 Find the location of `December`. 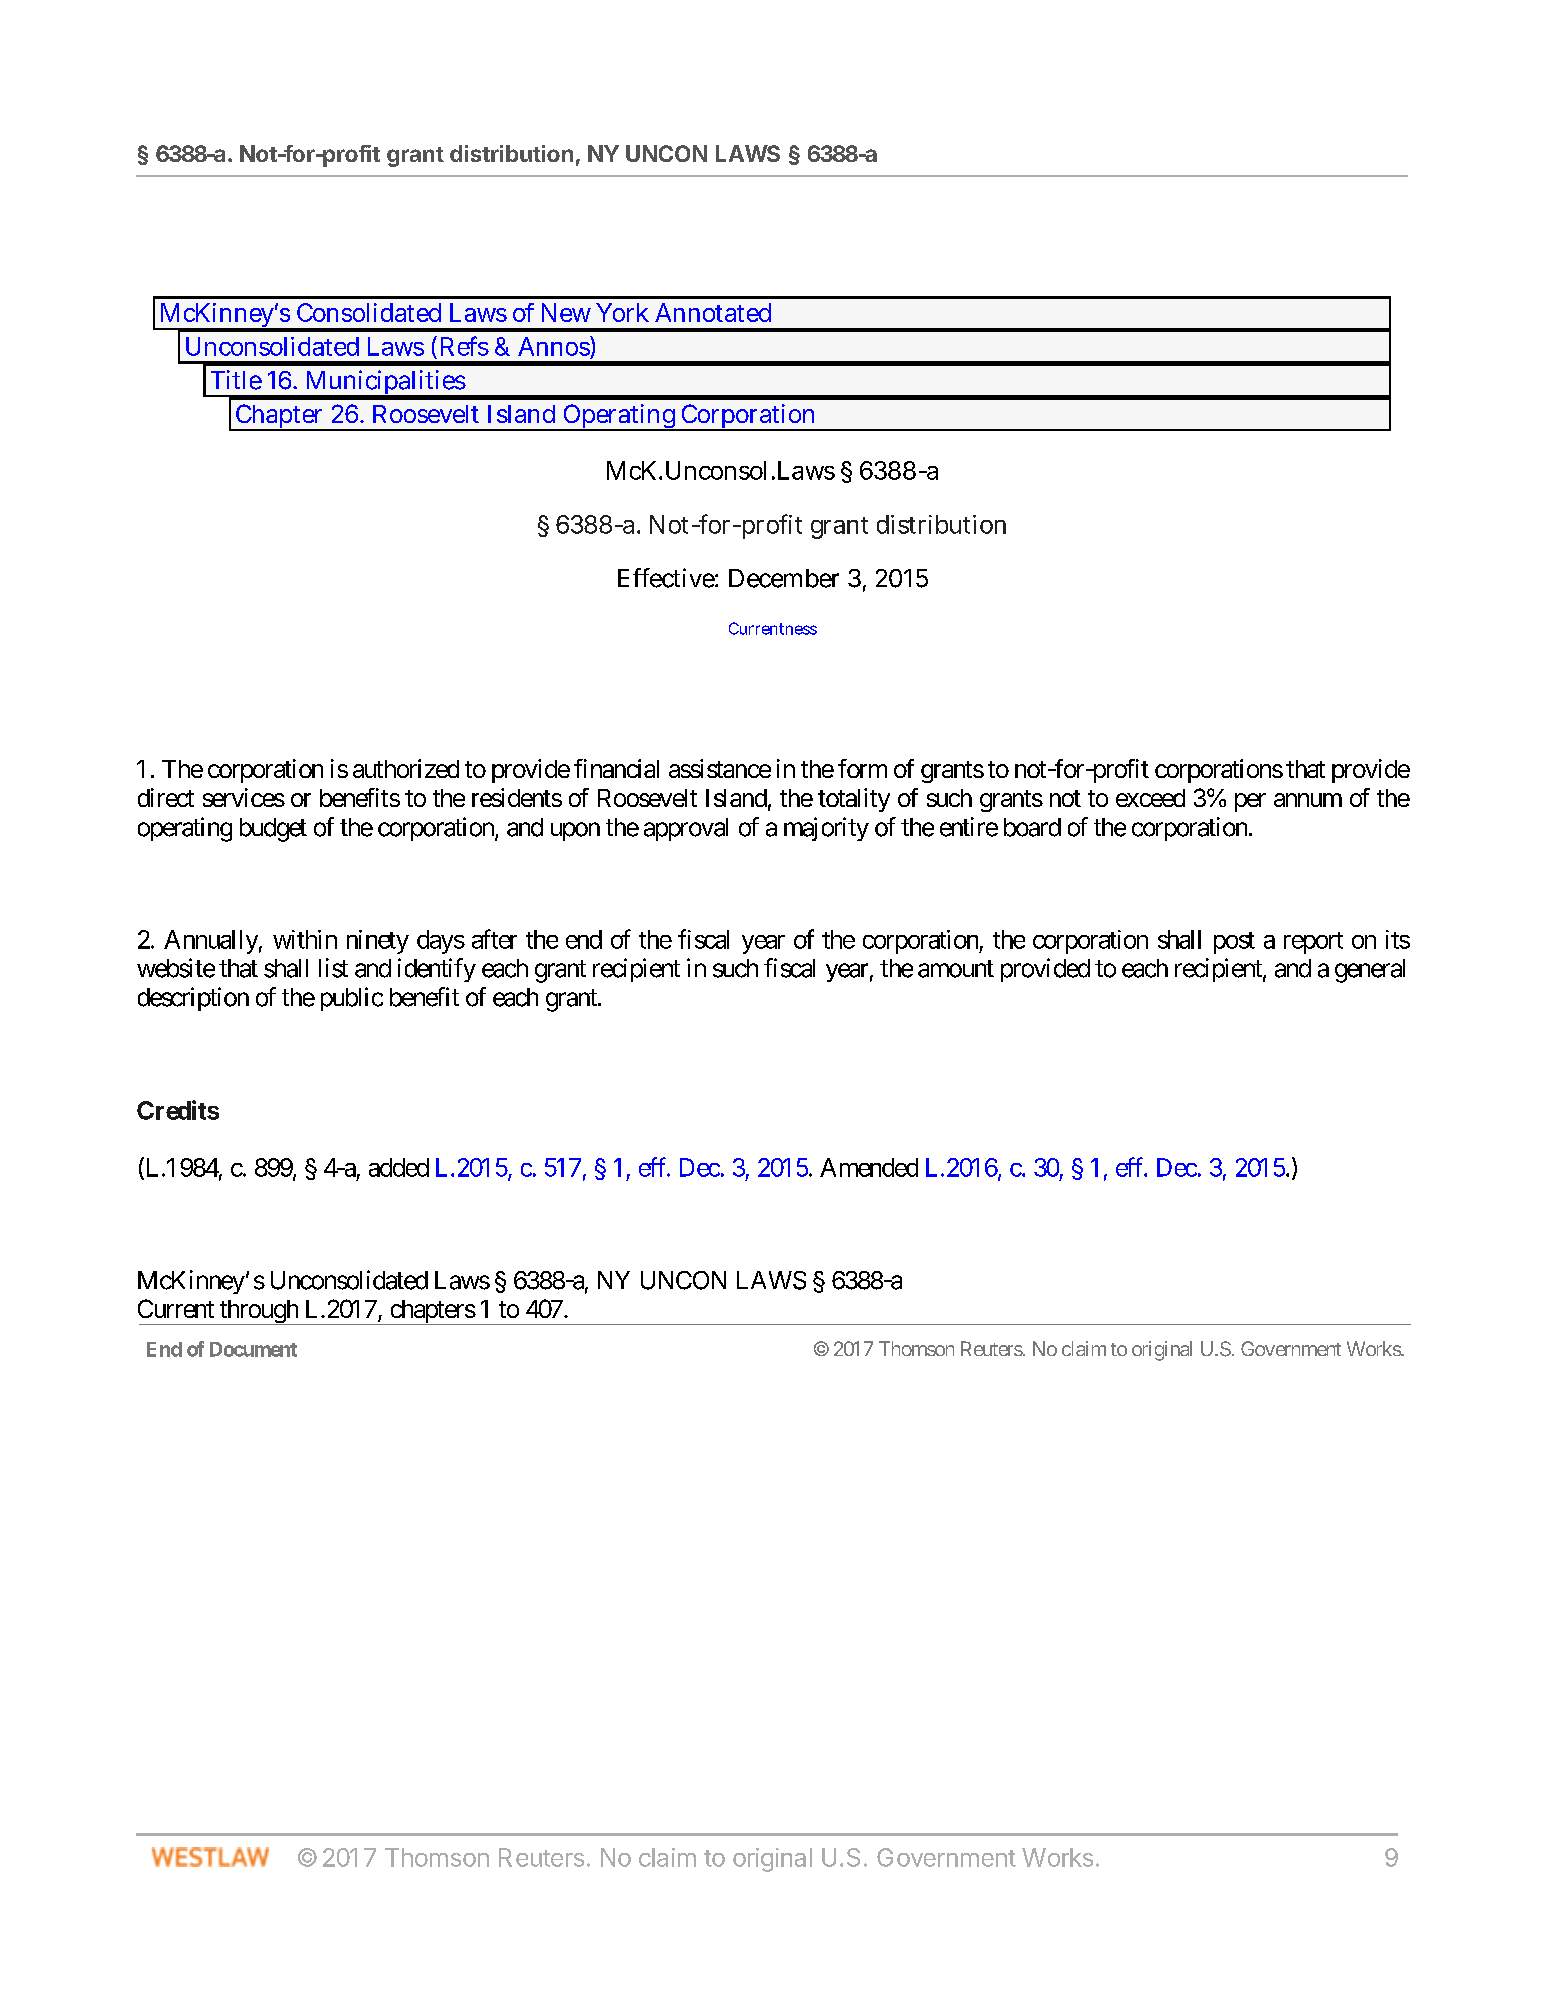

December is located at coordinates (784, 578).
